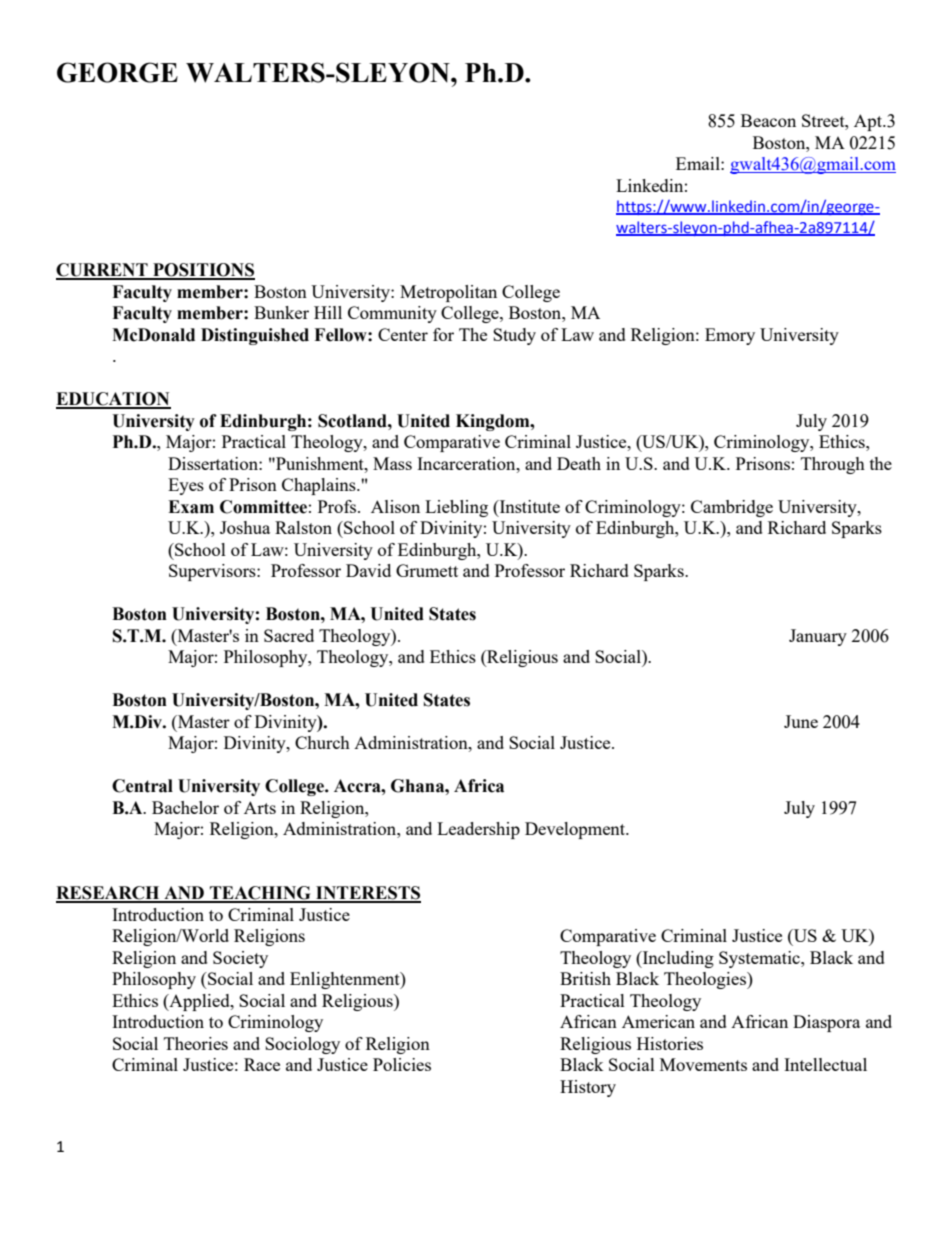 Image resolution: width=952 pixels, height=1233 pixels. I want to click on POSITIONS, so click(203, 271).
